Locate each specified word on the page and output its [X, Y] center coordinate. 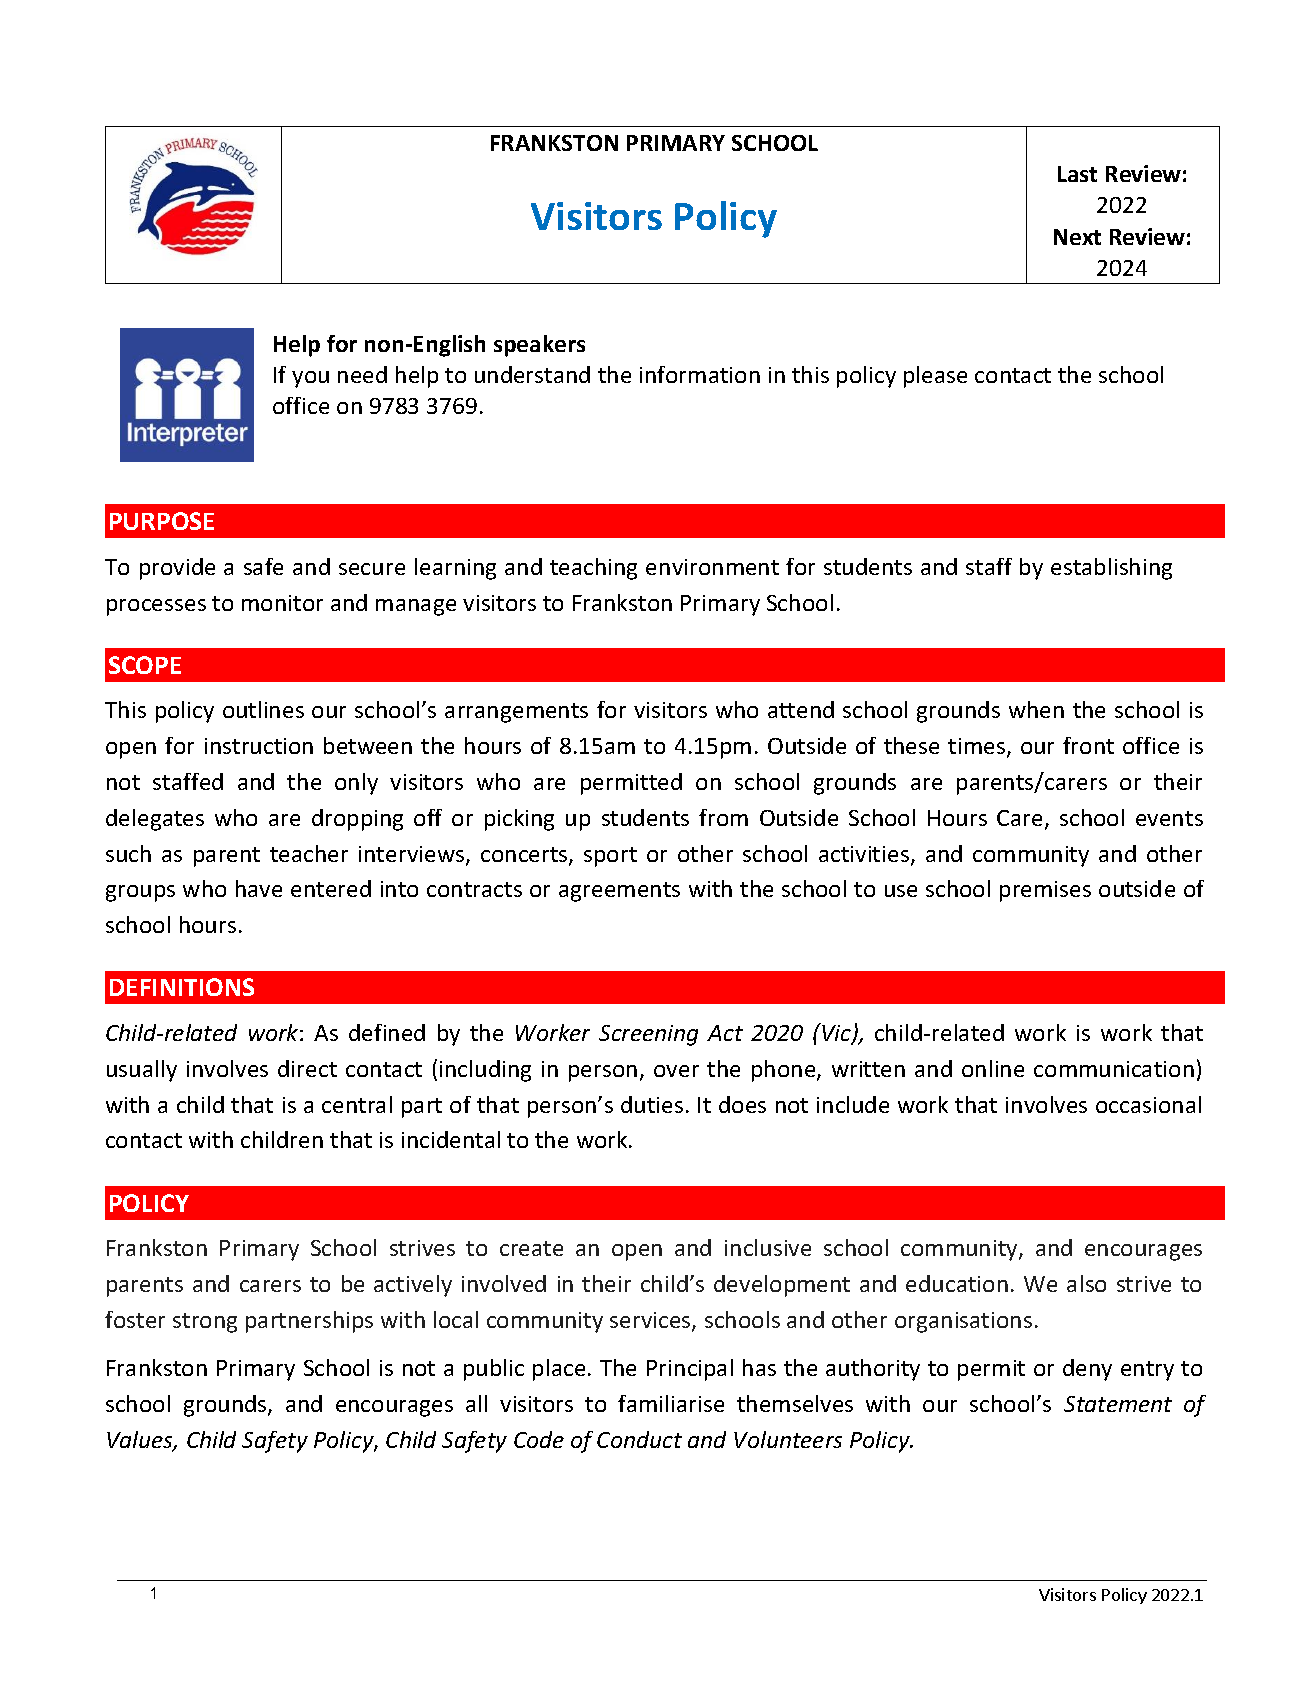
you [310, 379]
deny [1087, 1370]
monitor [282, 603]
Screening [648, 1035]
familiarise [671, 1403]
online [993, 1068]
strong [205, 1323]
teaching [593, 569]
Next [1077, 237]
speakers [539, 346]
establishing [1111, 569]
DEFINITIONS [182, 987]
